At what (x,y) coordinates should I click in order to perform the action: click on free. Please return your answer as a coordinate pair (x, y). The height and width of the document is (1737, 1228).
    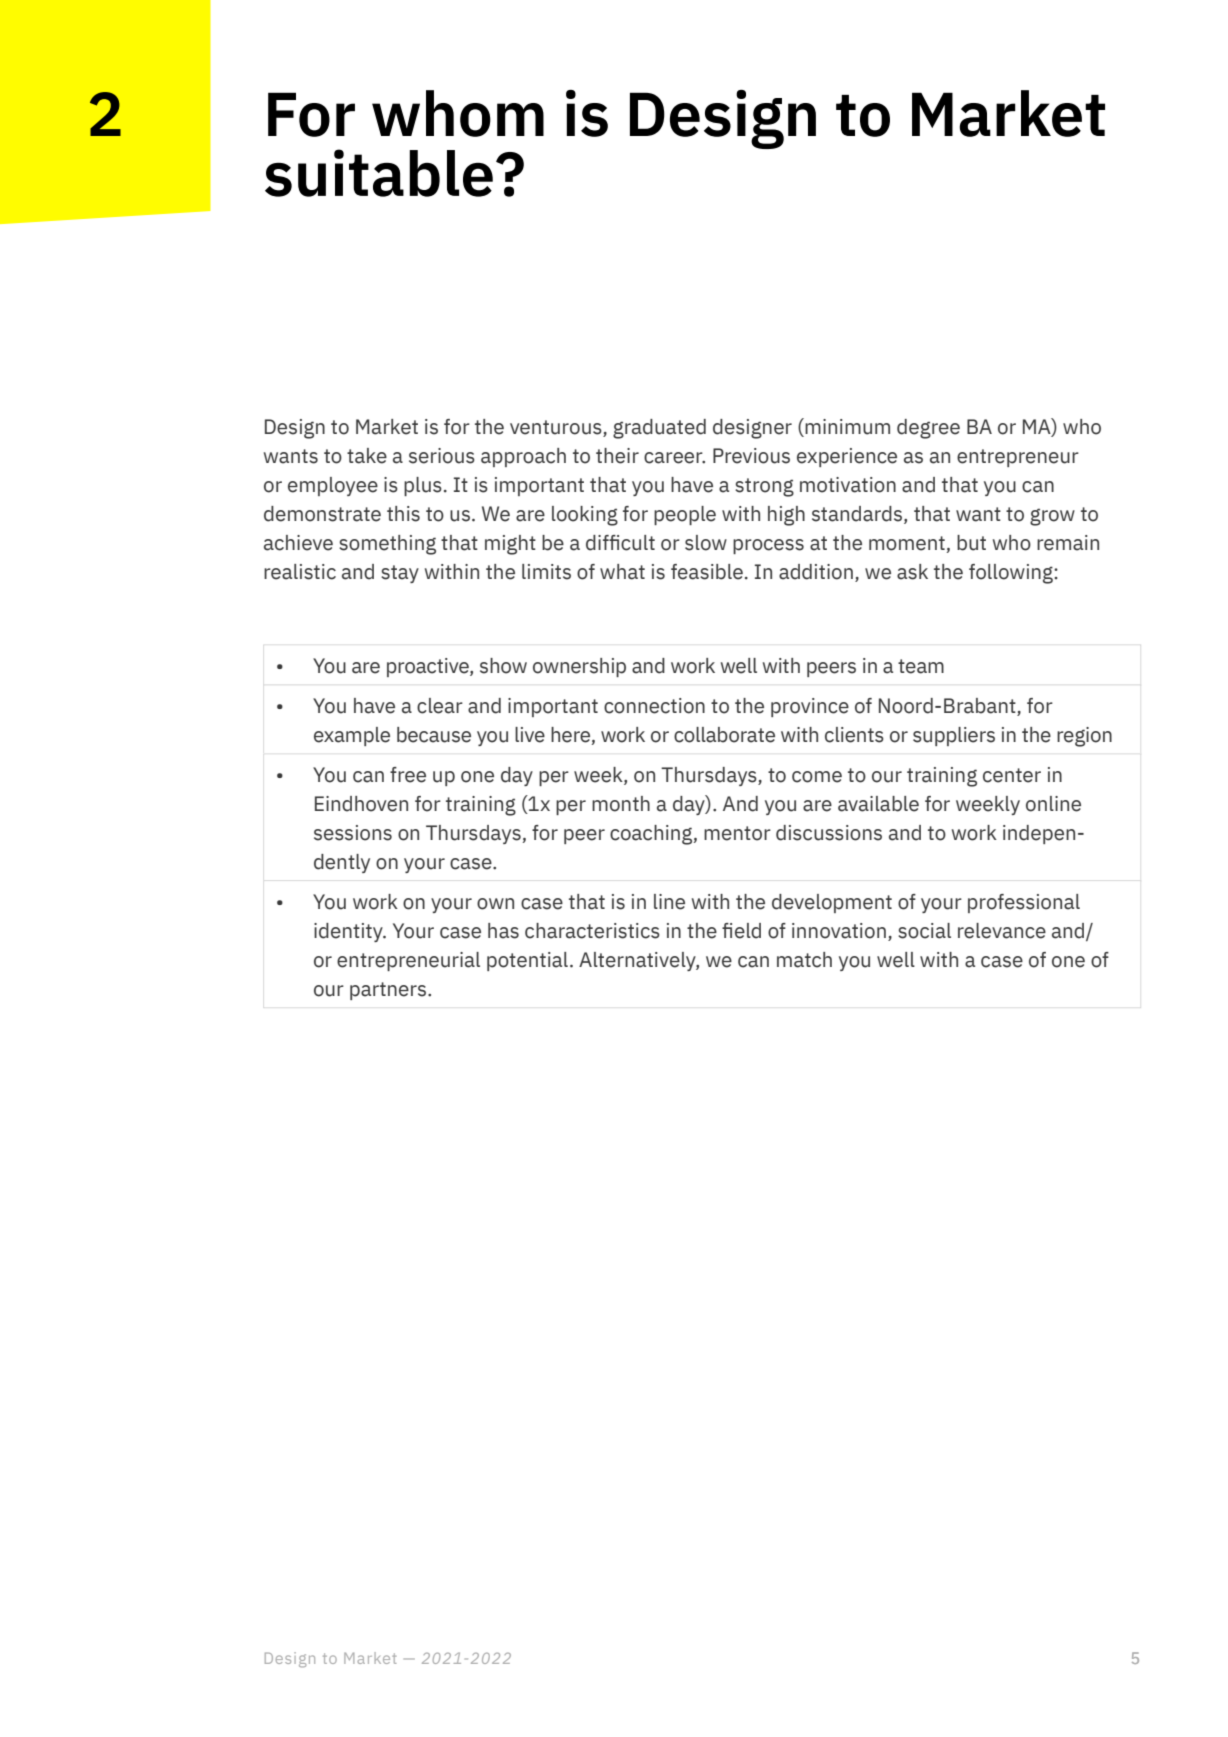
    Looking at the image, I should click on (408, 775).
